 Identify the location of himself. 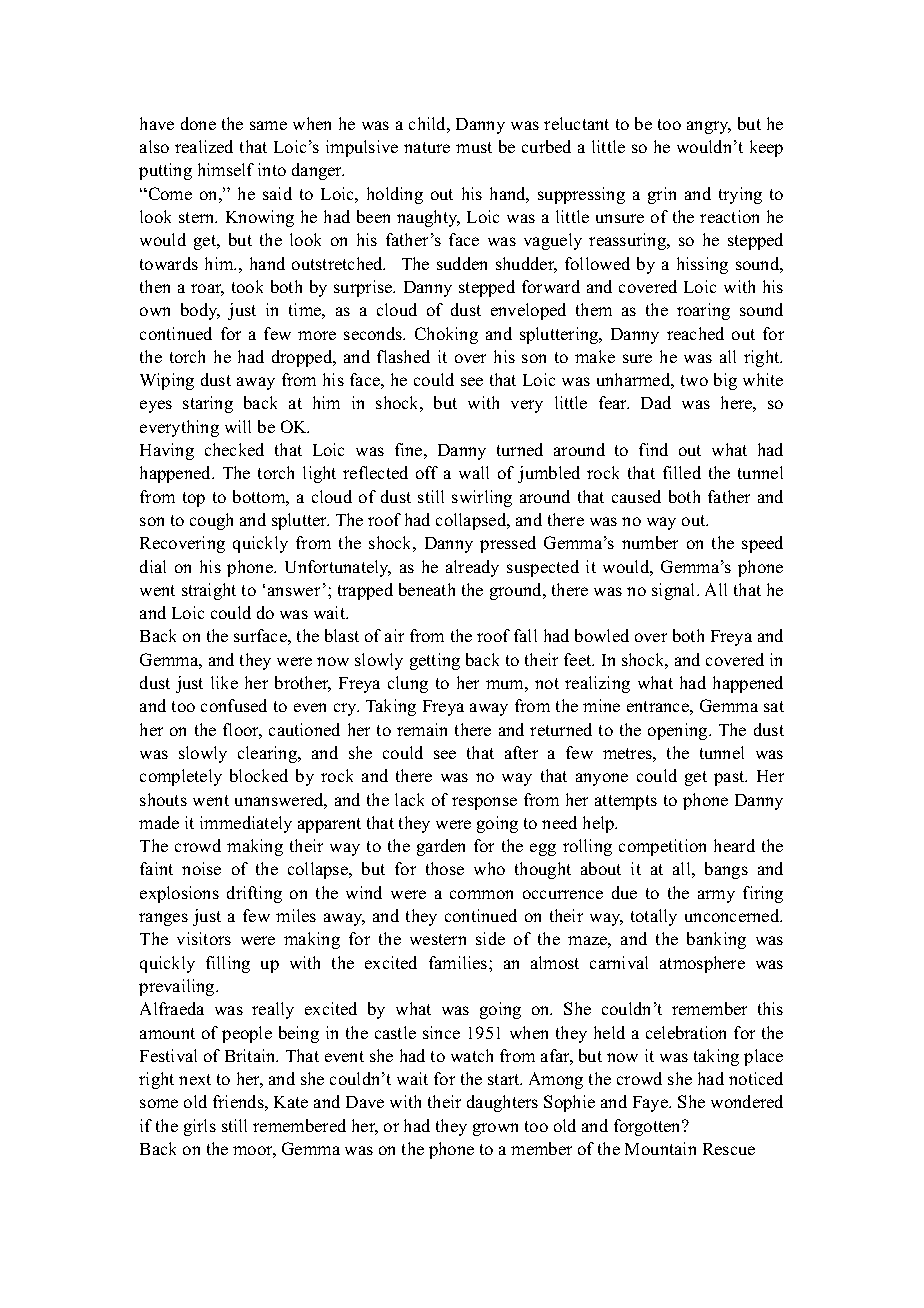
(226, 169).
